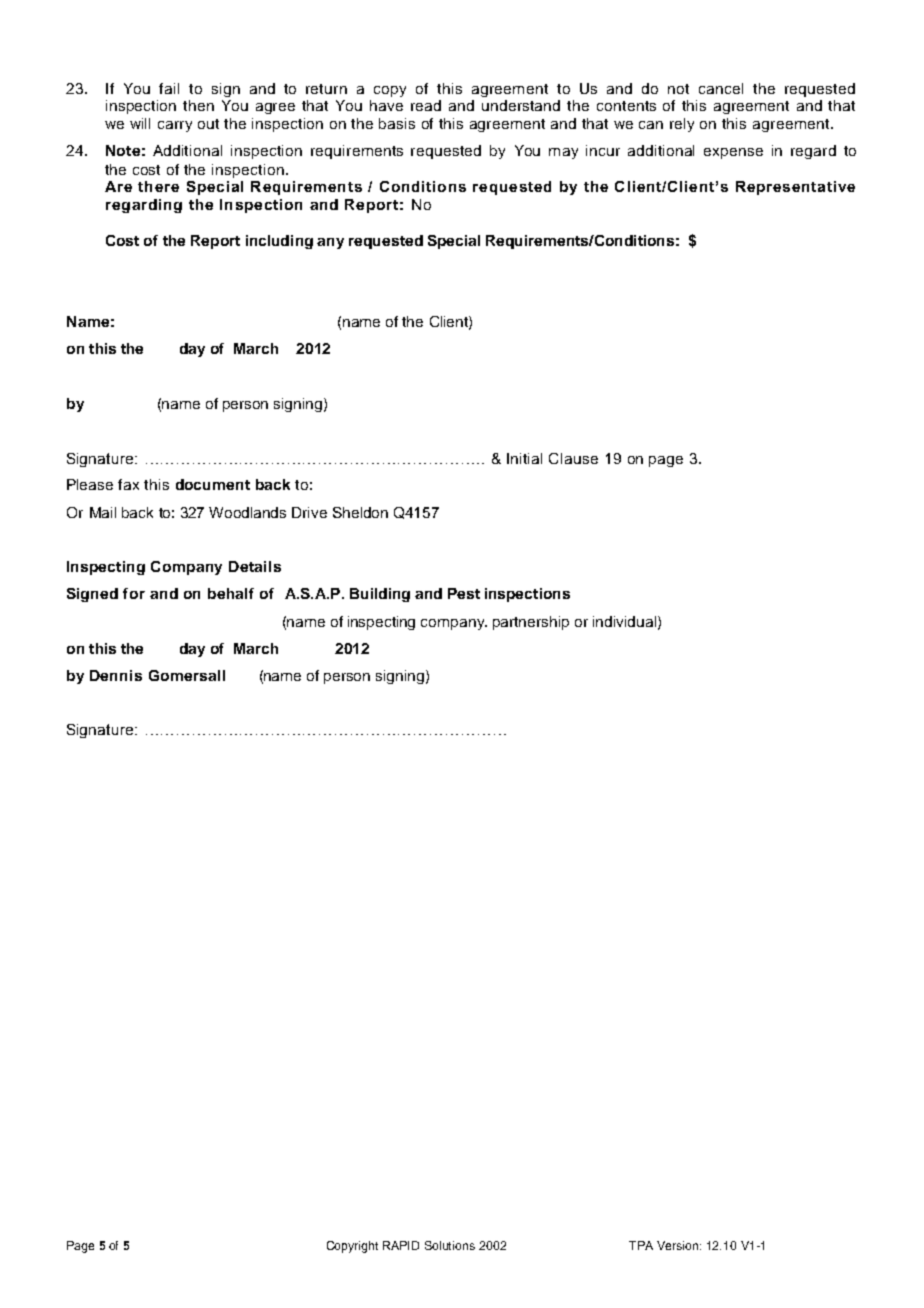  Describe the element at coordinates (175, 126) in the page. I see `carry` at that location.
